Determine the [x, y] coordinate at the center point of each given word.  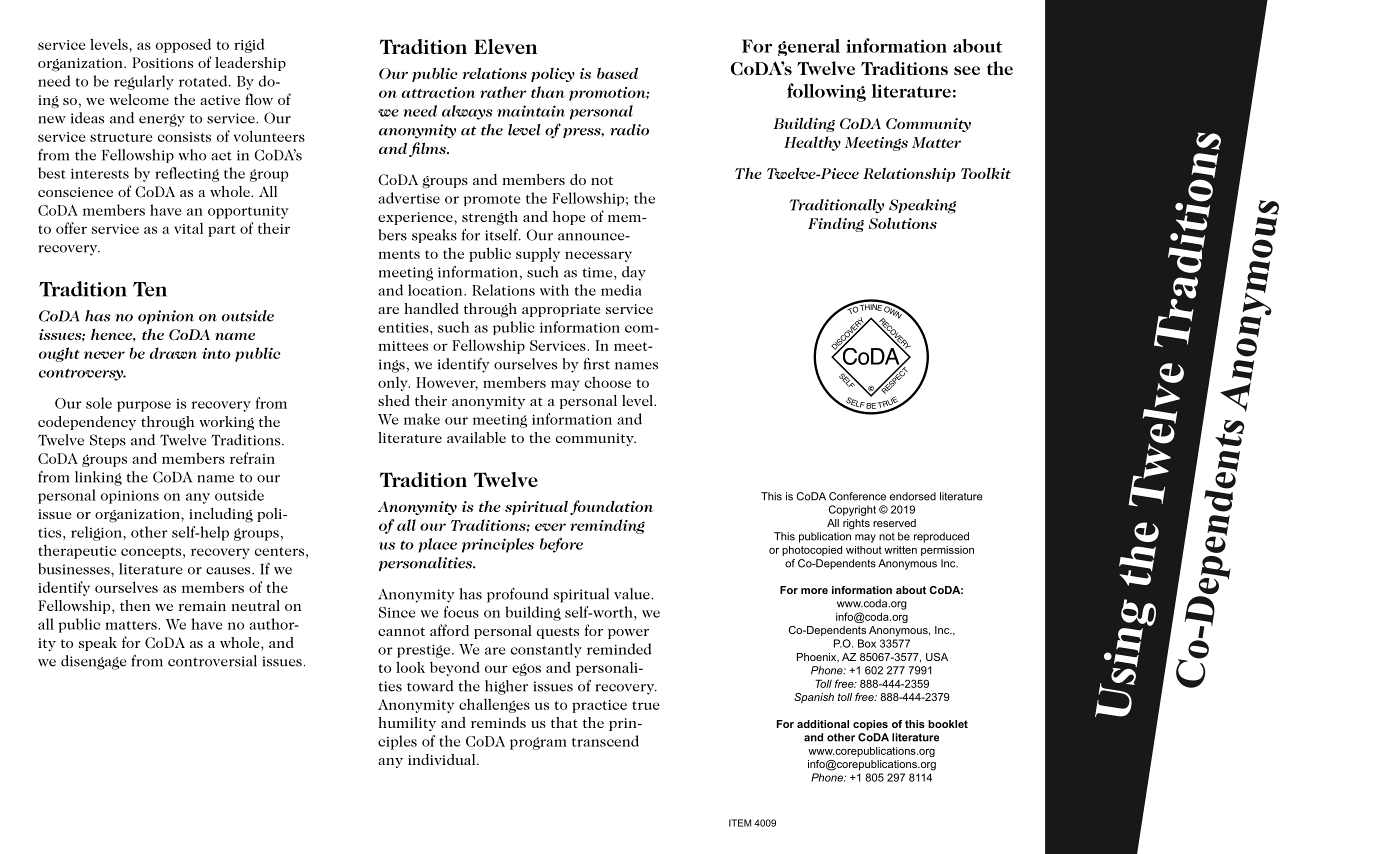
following [826, 92]
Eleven [505, 46]
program [538, 743]
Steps [108, 441]
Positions [162, 62]
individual [443, 759]
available [476, 437]
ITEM [740, 823]
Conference [857, 496]
